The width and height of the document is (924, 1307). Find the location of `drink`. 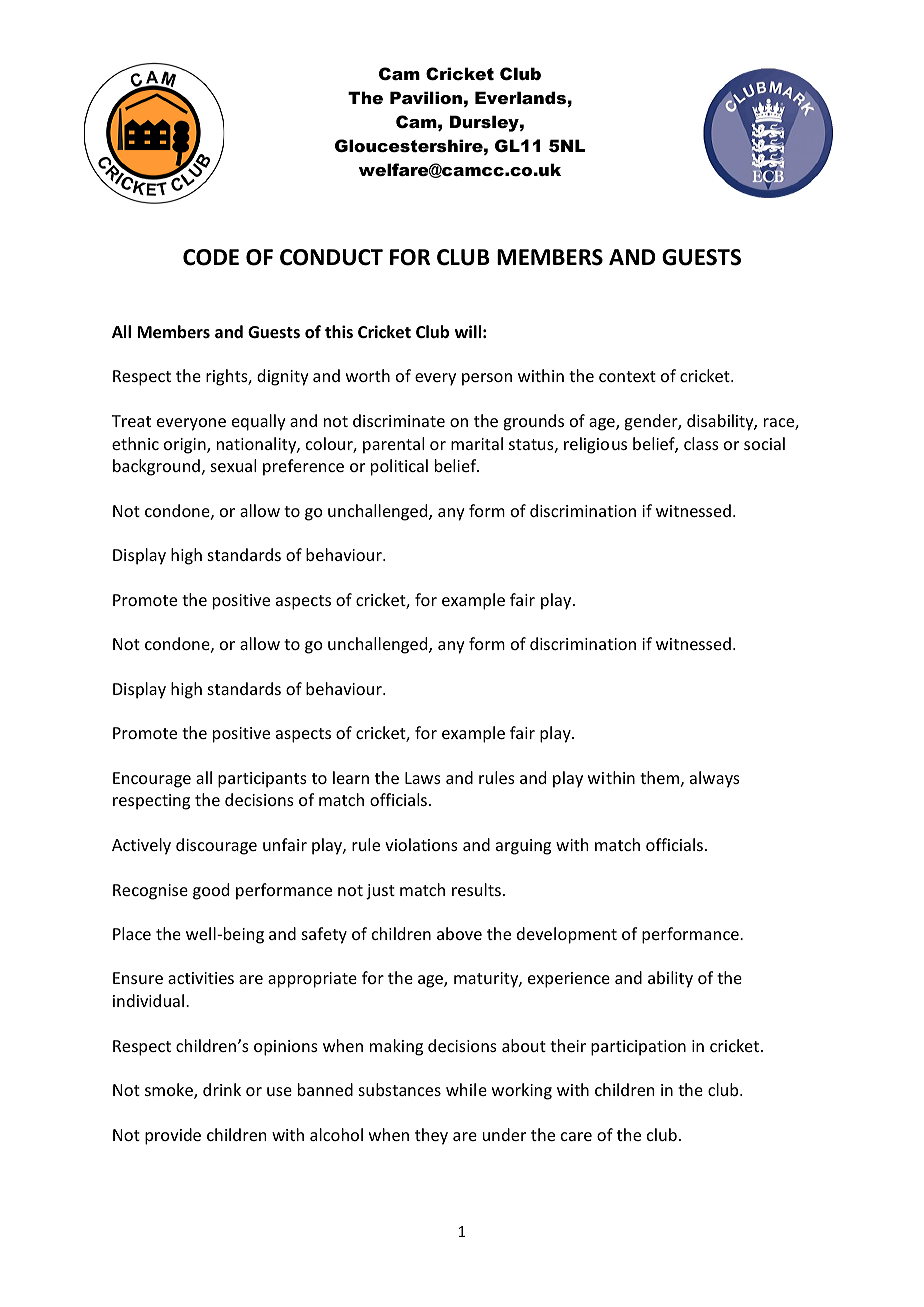

drink is located at coordinates (222, 1089).
